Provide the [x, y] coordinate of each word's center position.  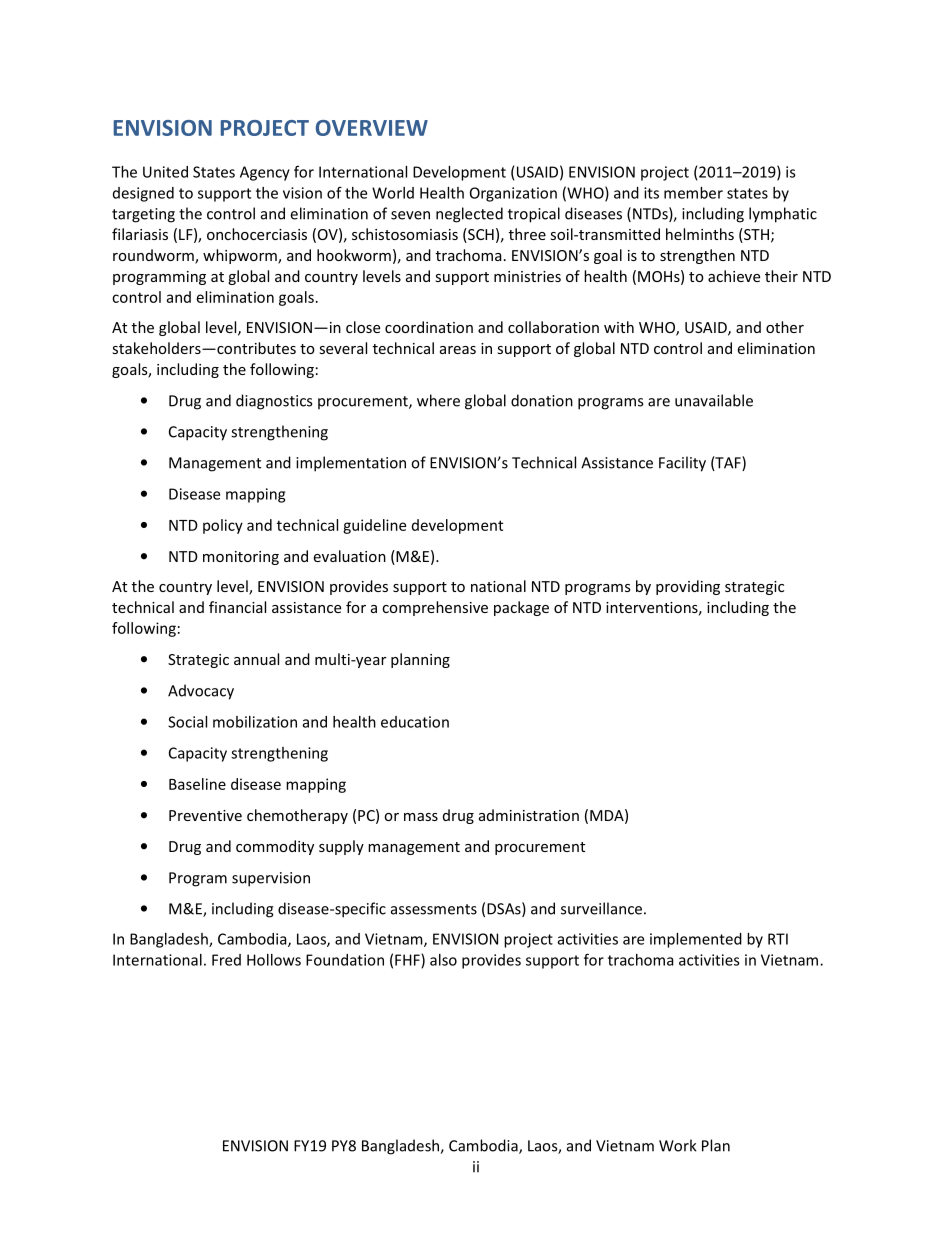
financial [237, 607]
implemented [696, 940]
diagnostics [274, 402]
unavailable [714, 400]
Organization [513, 194]
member [693, 193]
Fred [226, 960]
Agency [265, 173]
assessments [434, 909]
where [438, 400]
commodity [275, 847]
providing [688, 587]
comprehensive [435, 608]
